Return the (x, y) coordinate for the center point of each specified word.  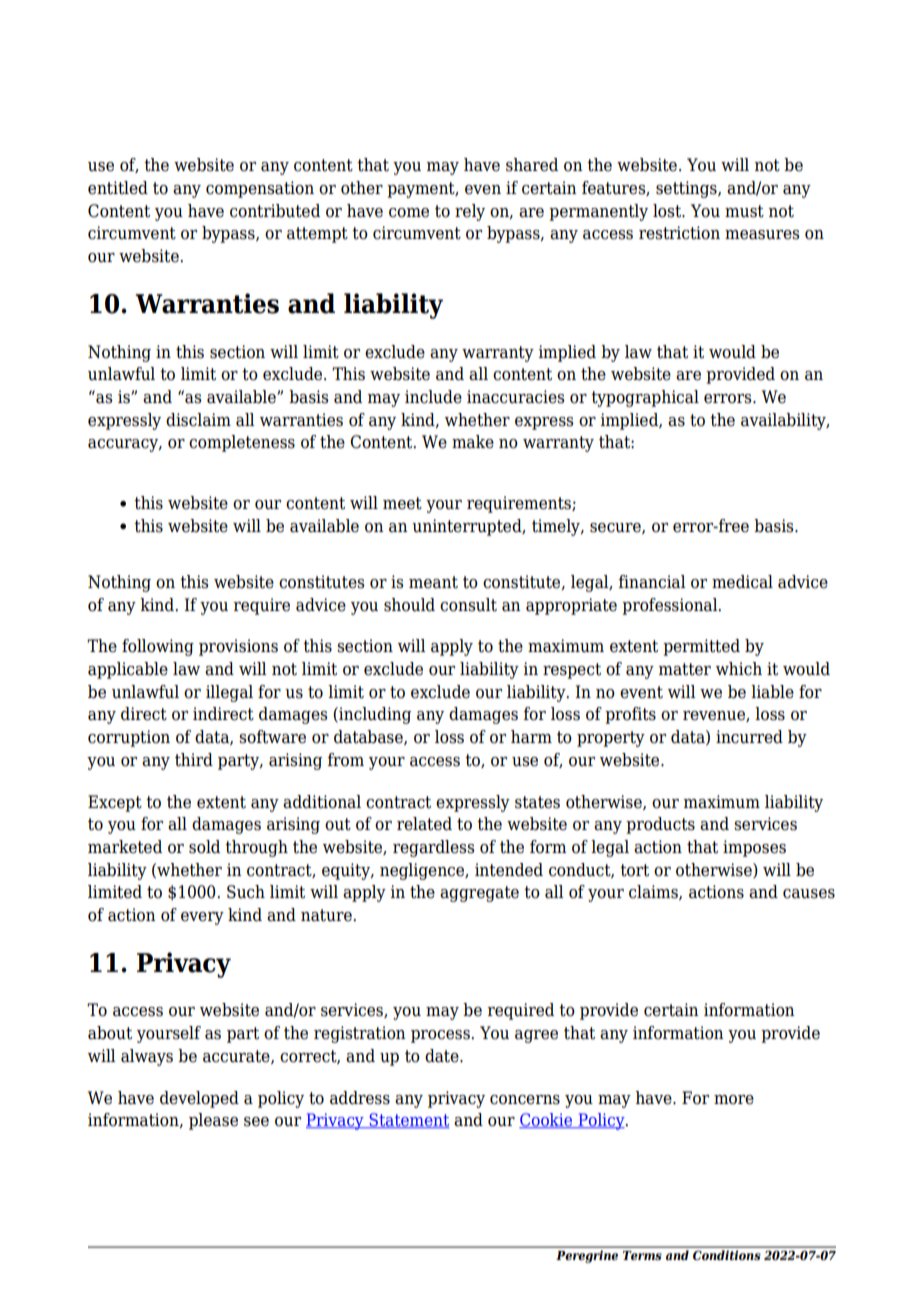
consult (468, 605)
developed (199, 1099)
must (744, 211)
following (158, 647)
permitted (701, 647)
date (443, 1056)
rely (470, 212)
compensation (260, 189)
